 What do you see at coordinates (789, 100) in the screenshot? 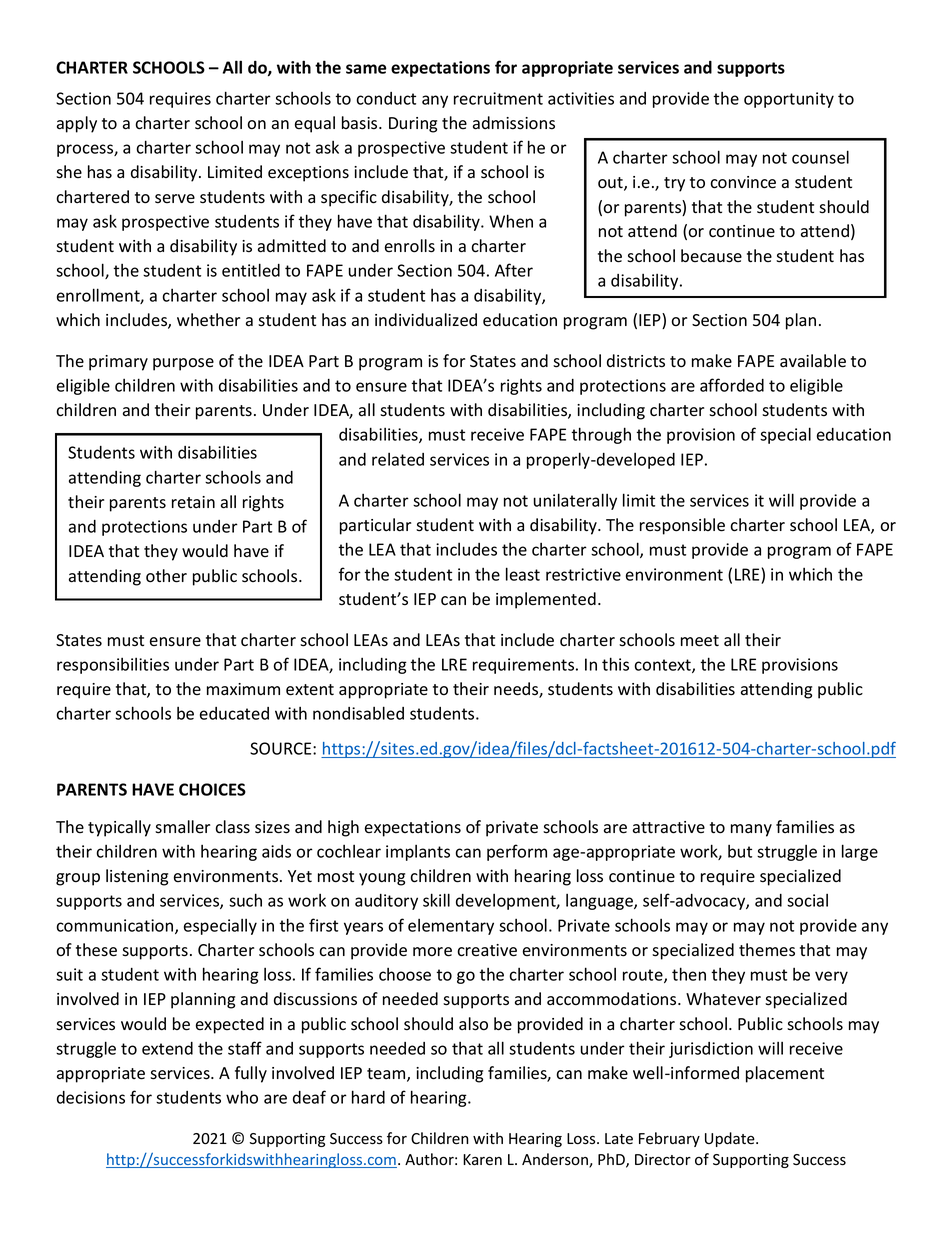
I see `opportunity` at bounding box center [789, 100].
